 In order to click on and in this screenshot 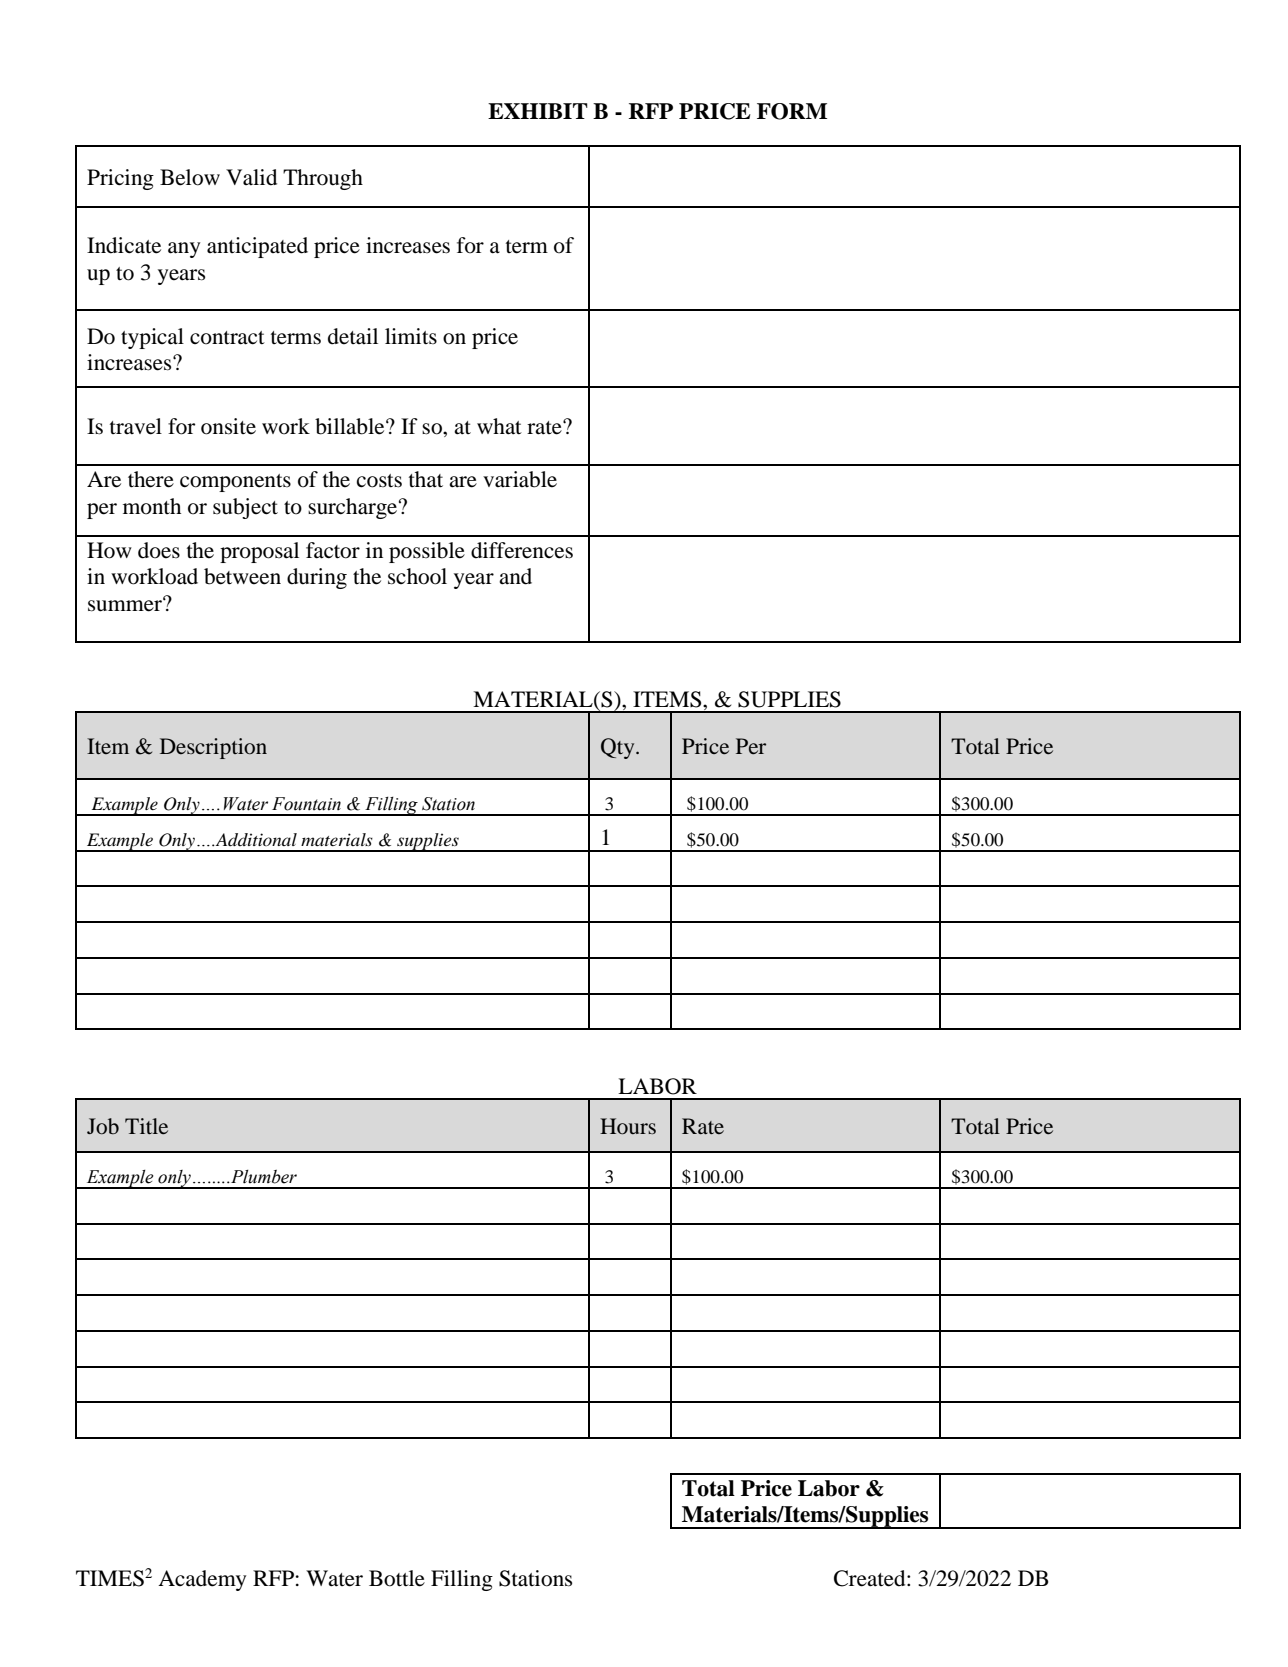, I will do `click(515, 576)`.
